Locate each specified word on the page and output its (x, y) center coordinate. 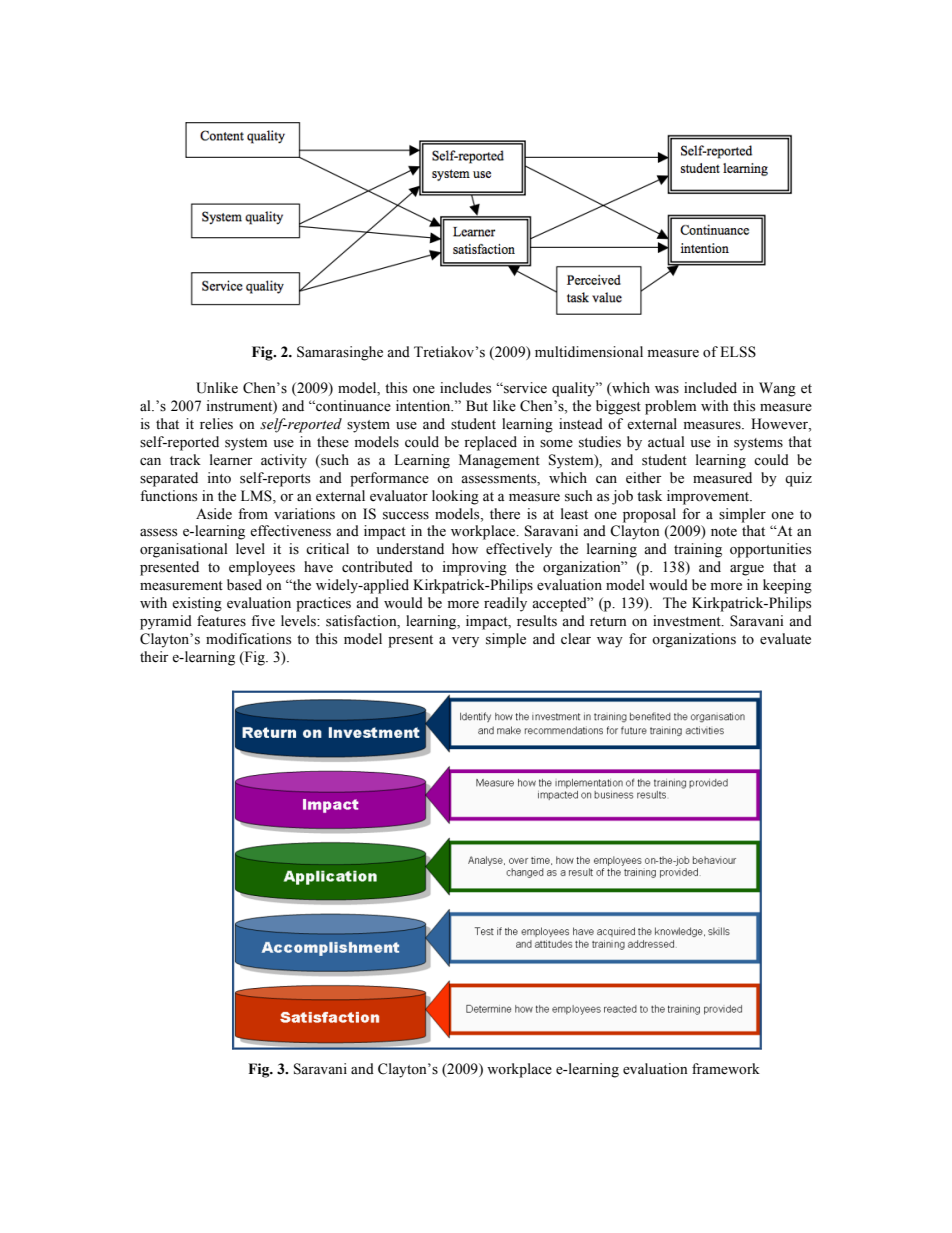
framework (726, 1069)
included (710, 388)
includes (465, 388)
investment (688, 621)
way (610, 642)
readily (505, 604)
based (244, 585)
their (154, 657)
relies (216, 424)
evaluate (785, 639)
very (465, 642)
